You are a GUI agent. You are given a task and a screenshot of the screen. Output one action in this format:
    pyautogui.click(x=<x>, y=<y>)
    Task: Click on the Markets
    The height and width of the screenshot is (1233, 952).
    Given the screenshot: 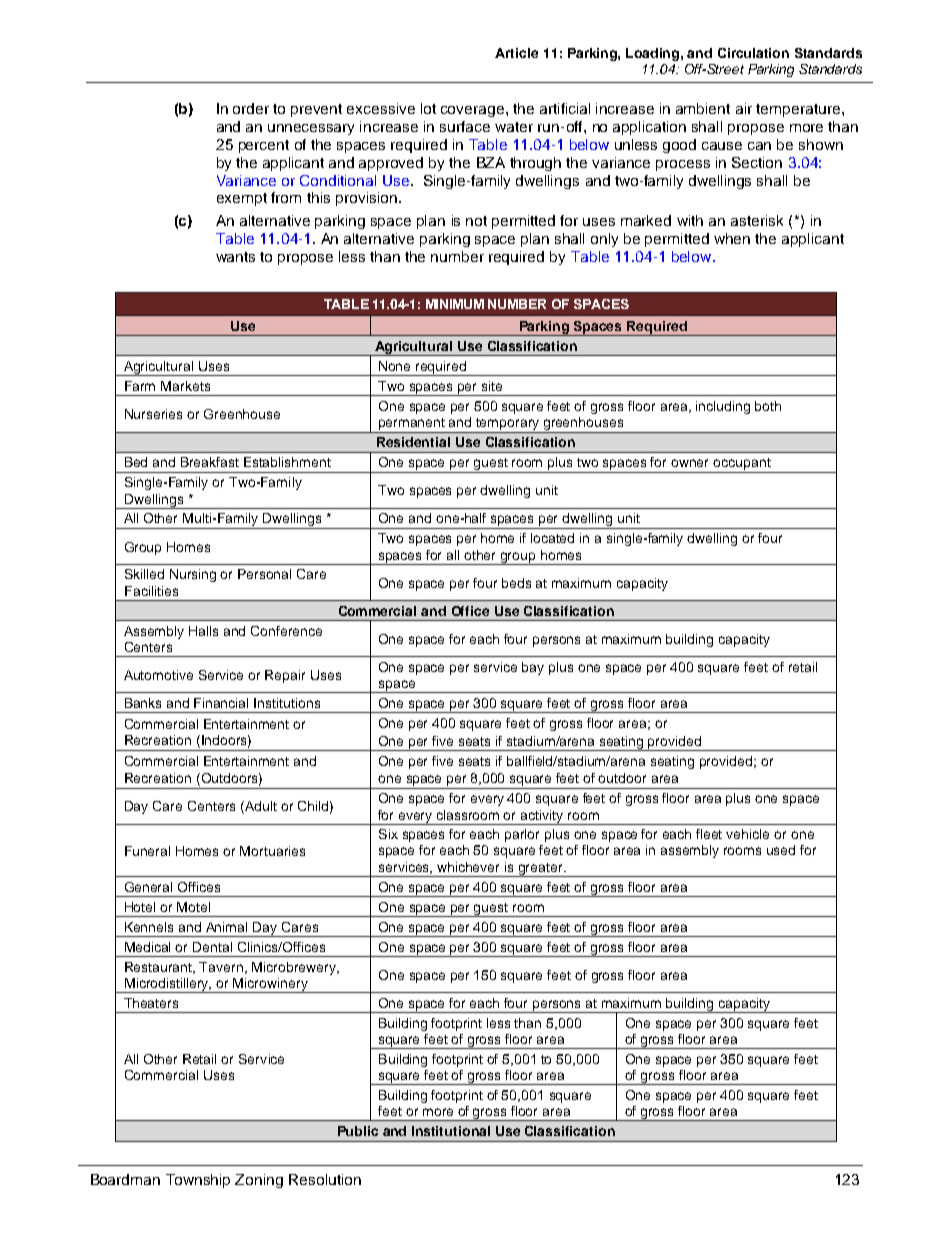 What is the action you would take?
    pyautogui.click(x=185, y=386)
